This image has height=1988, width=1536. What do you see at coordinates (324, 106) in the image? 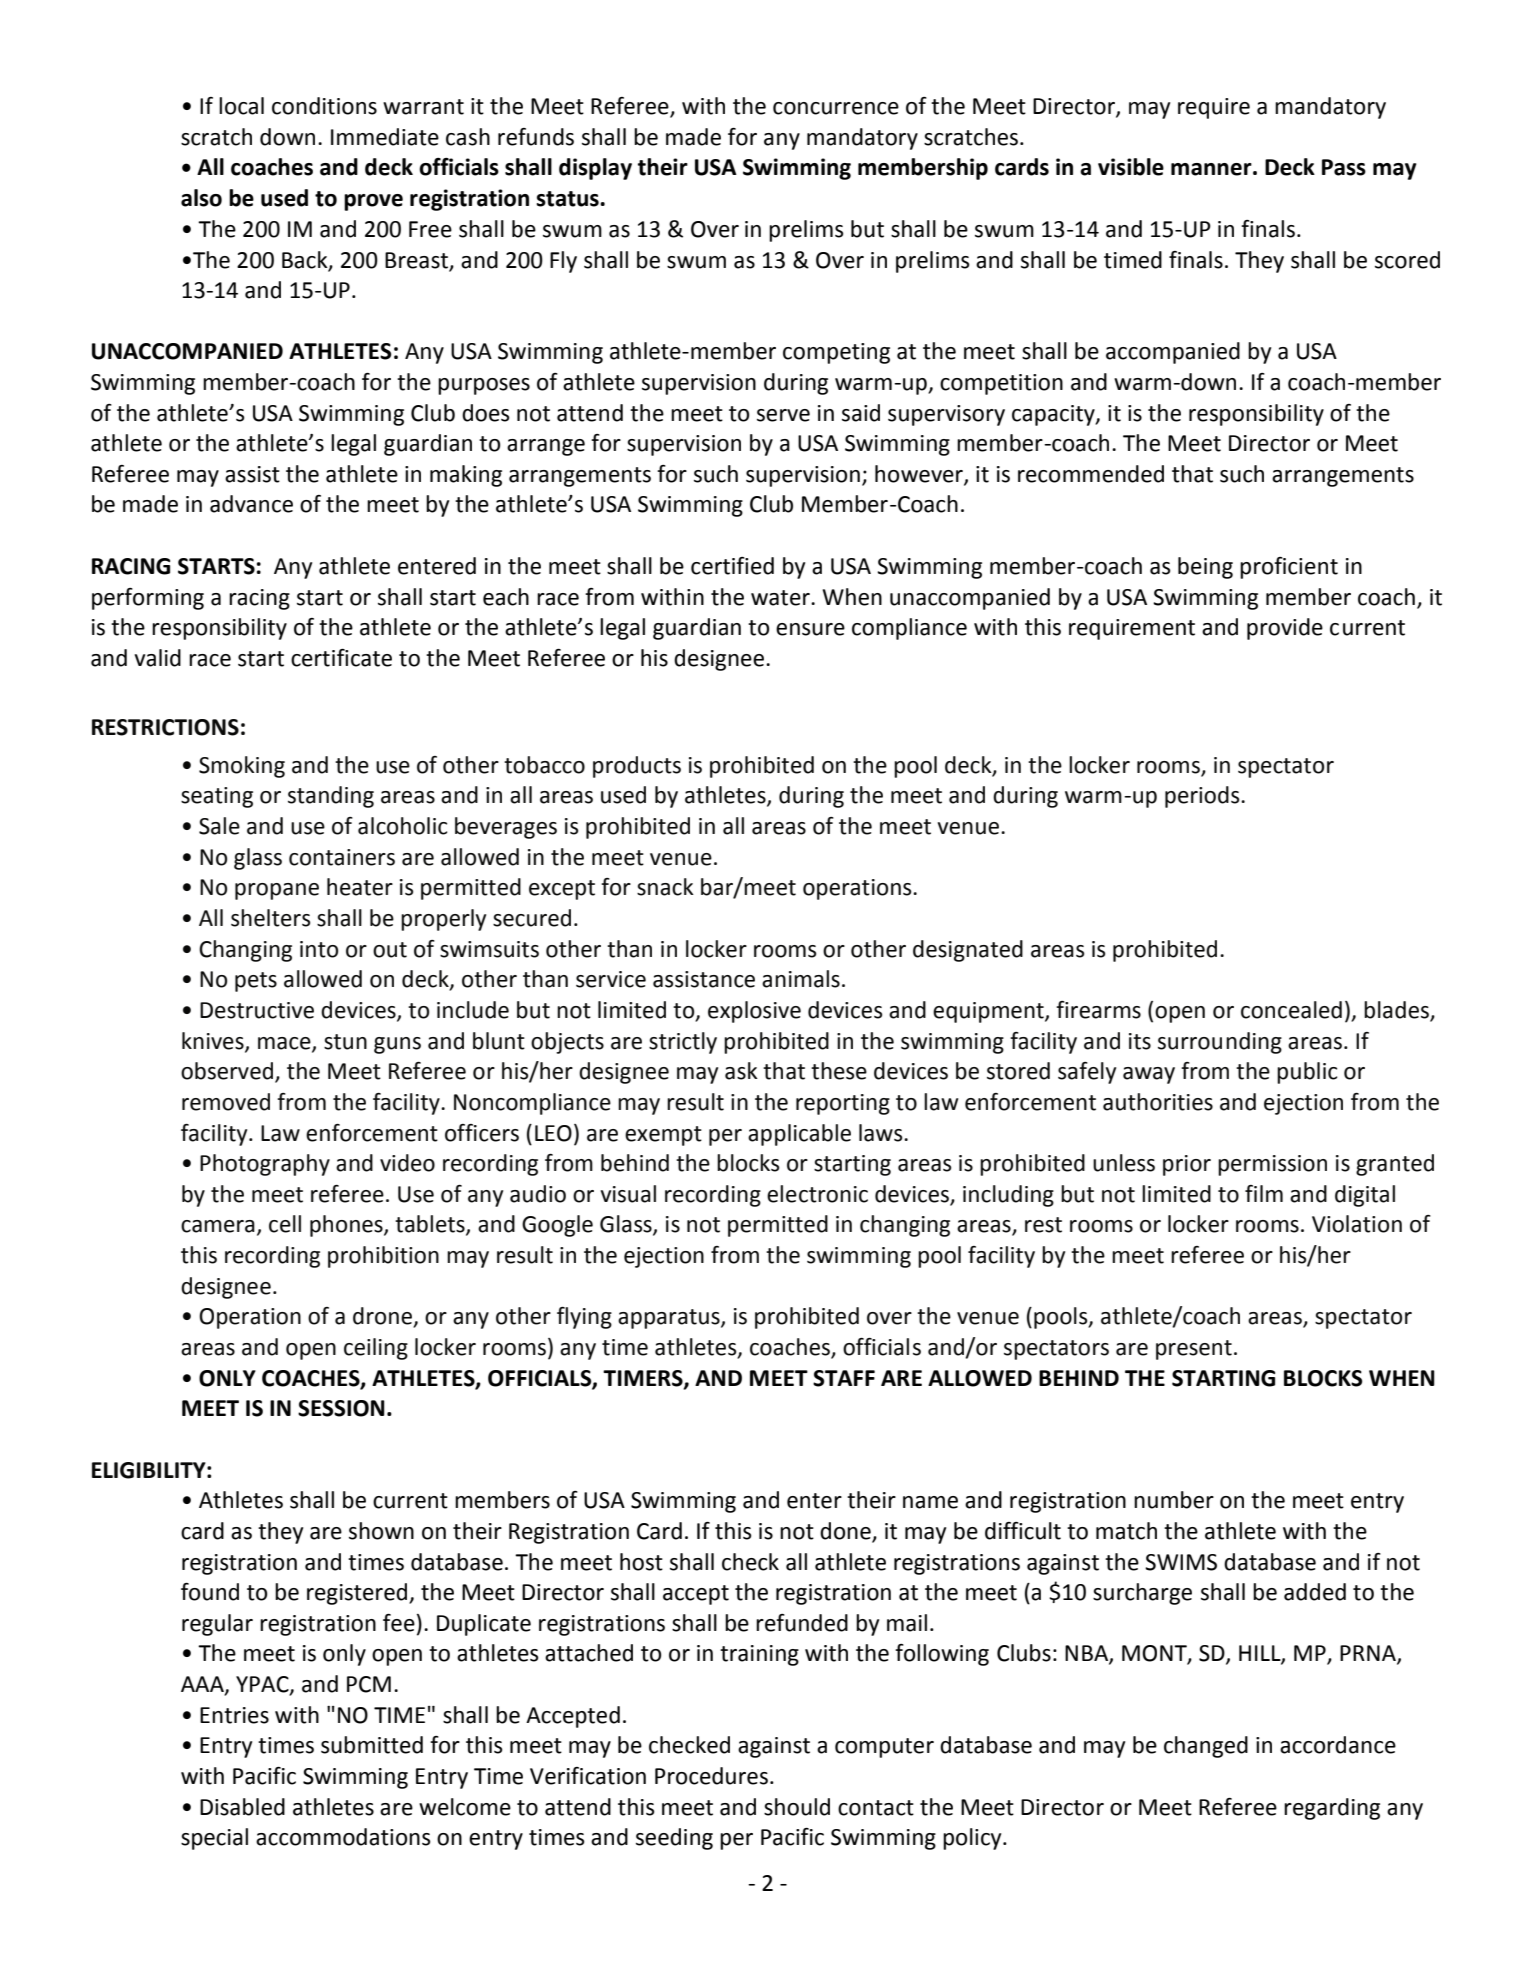
I see `conditions` at bounding box center [324, 106].
